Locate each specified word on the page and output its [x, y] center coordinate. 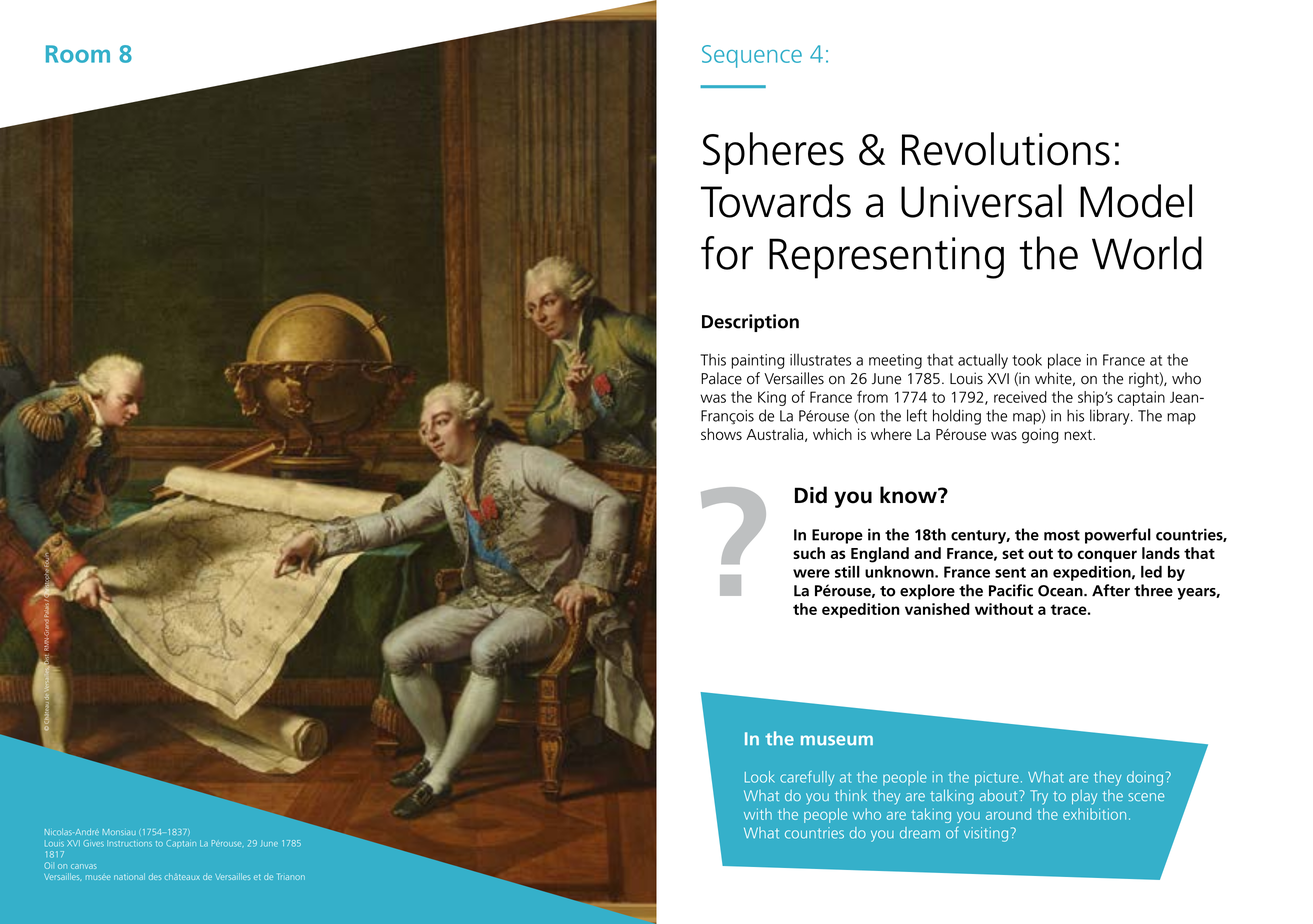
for [727, 253]
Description [750, 323]
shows [721, 434]
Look [760, 777]
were [811, 573]
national [129, 876]
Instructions [129, 843]
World [1147, 253]
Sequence [752, 56]
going [1040, 436]
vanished [937, 609]
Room [78, 54]
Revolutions [1006, 149]
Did [811, 495]
